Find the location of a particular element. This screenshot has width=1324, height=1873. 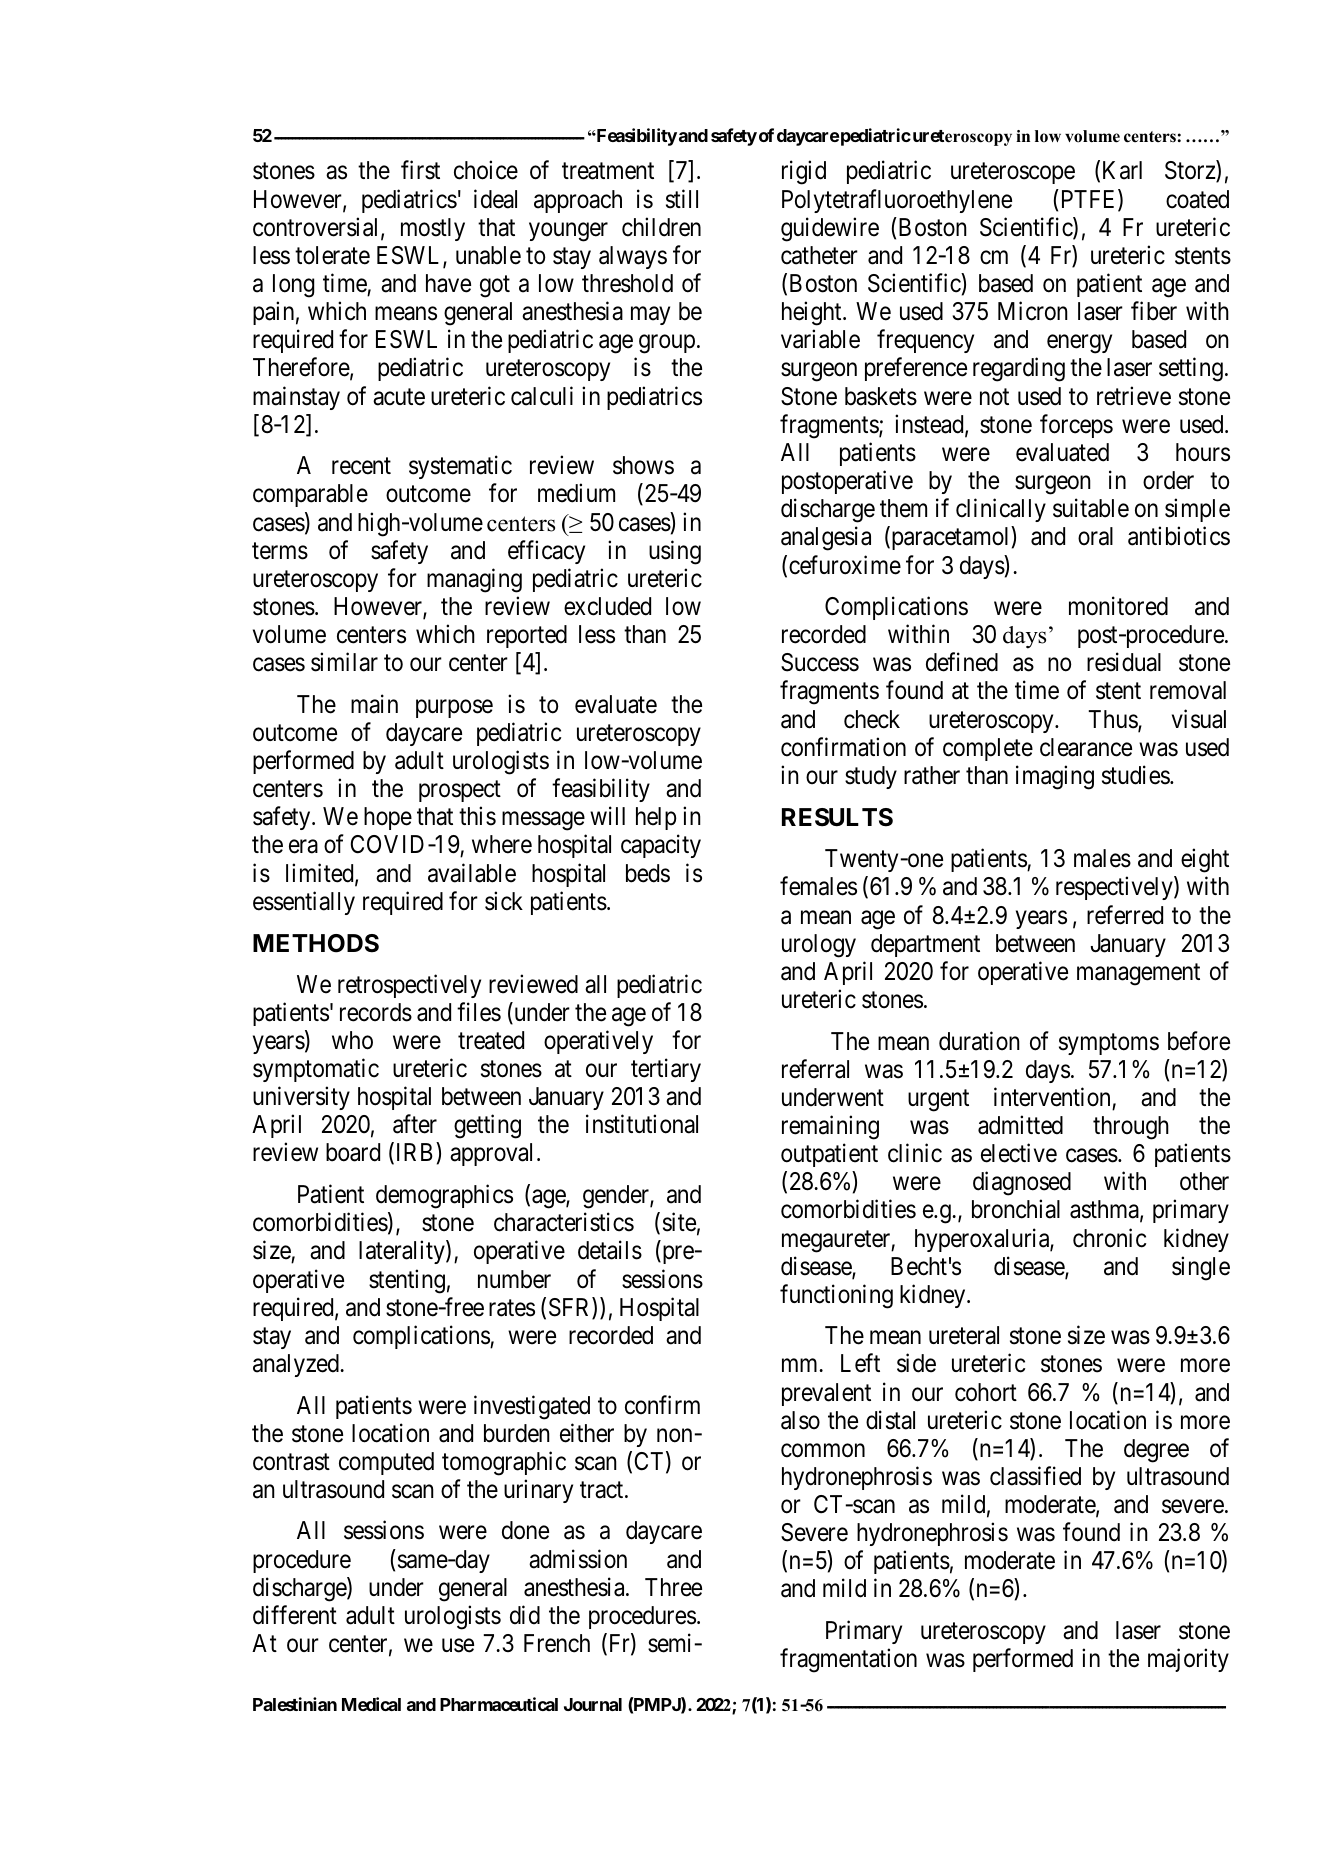

fragmentation is located at coordinates (848, 1660).
